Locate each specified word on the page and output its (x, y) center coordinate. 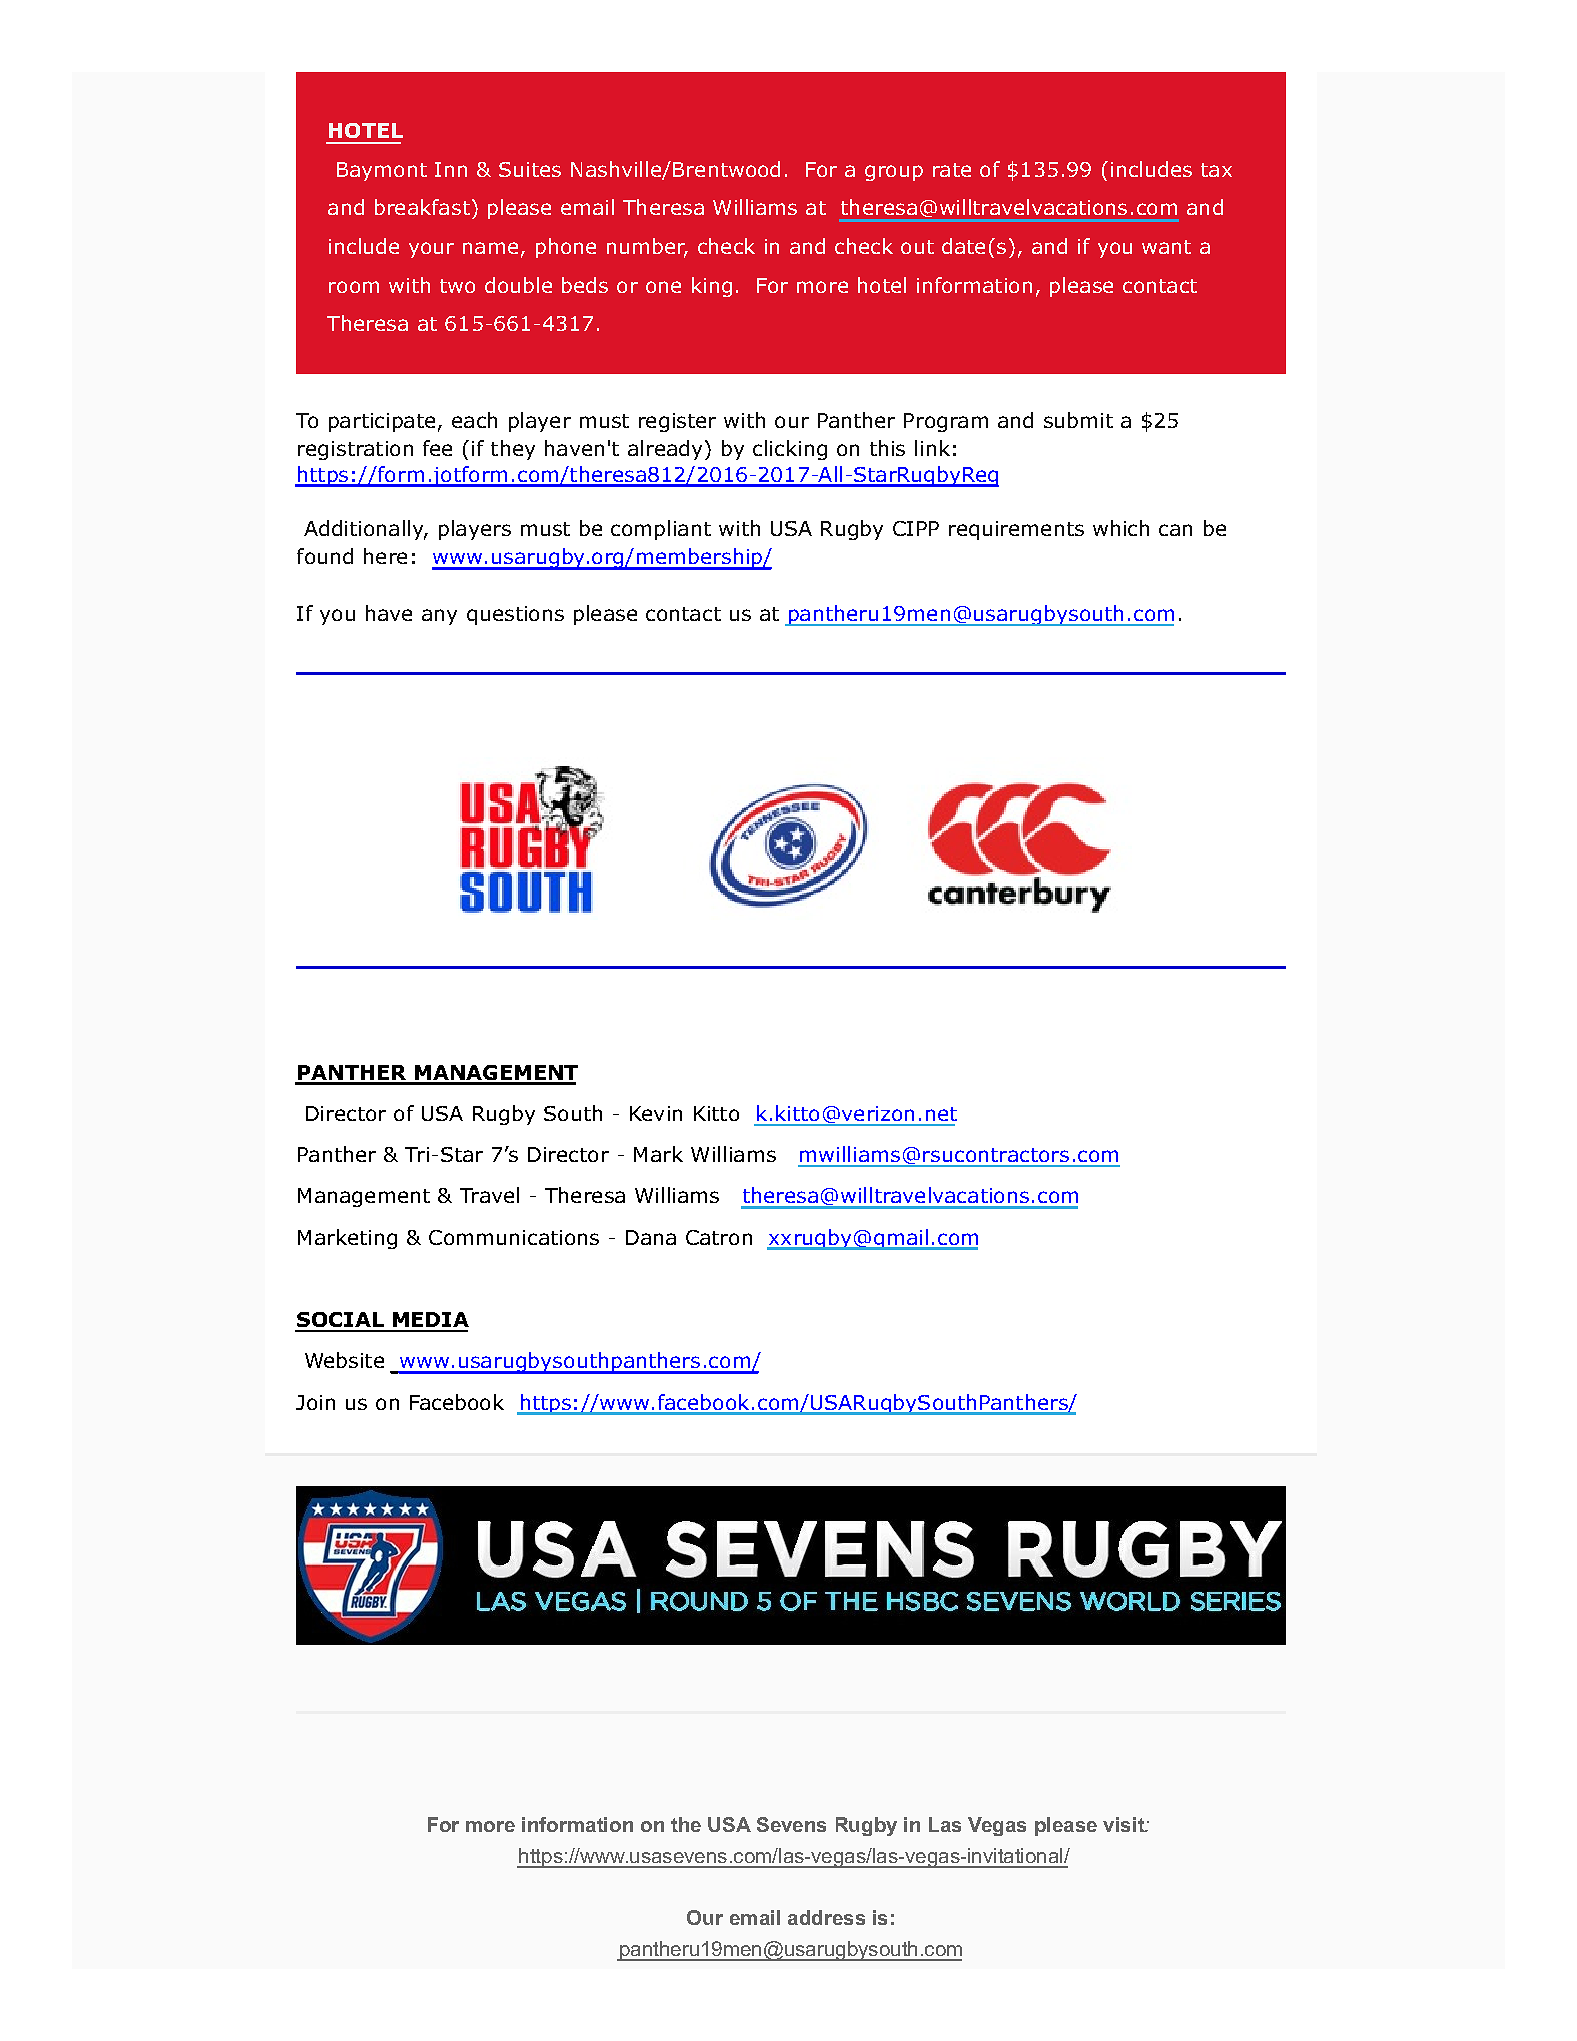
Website (344, 1360)
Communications (514, 1237)
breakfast (422, 207)
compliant (661, 530)
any (439, 617)
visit (1125, 1824)
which (1121, 528)
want (1166, 247)
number (647, 247)
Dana (651, 1237)
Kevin (656, 1113)
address (826, 1917)
